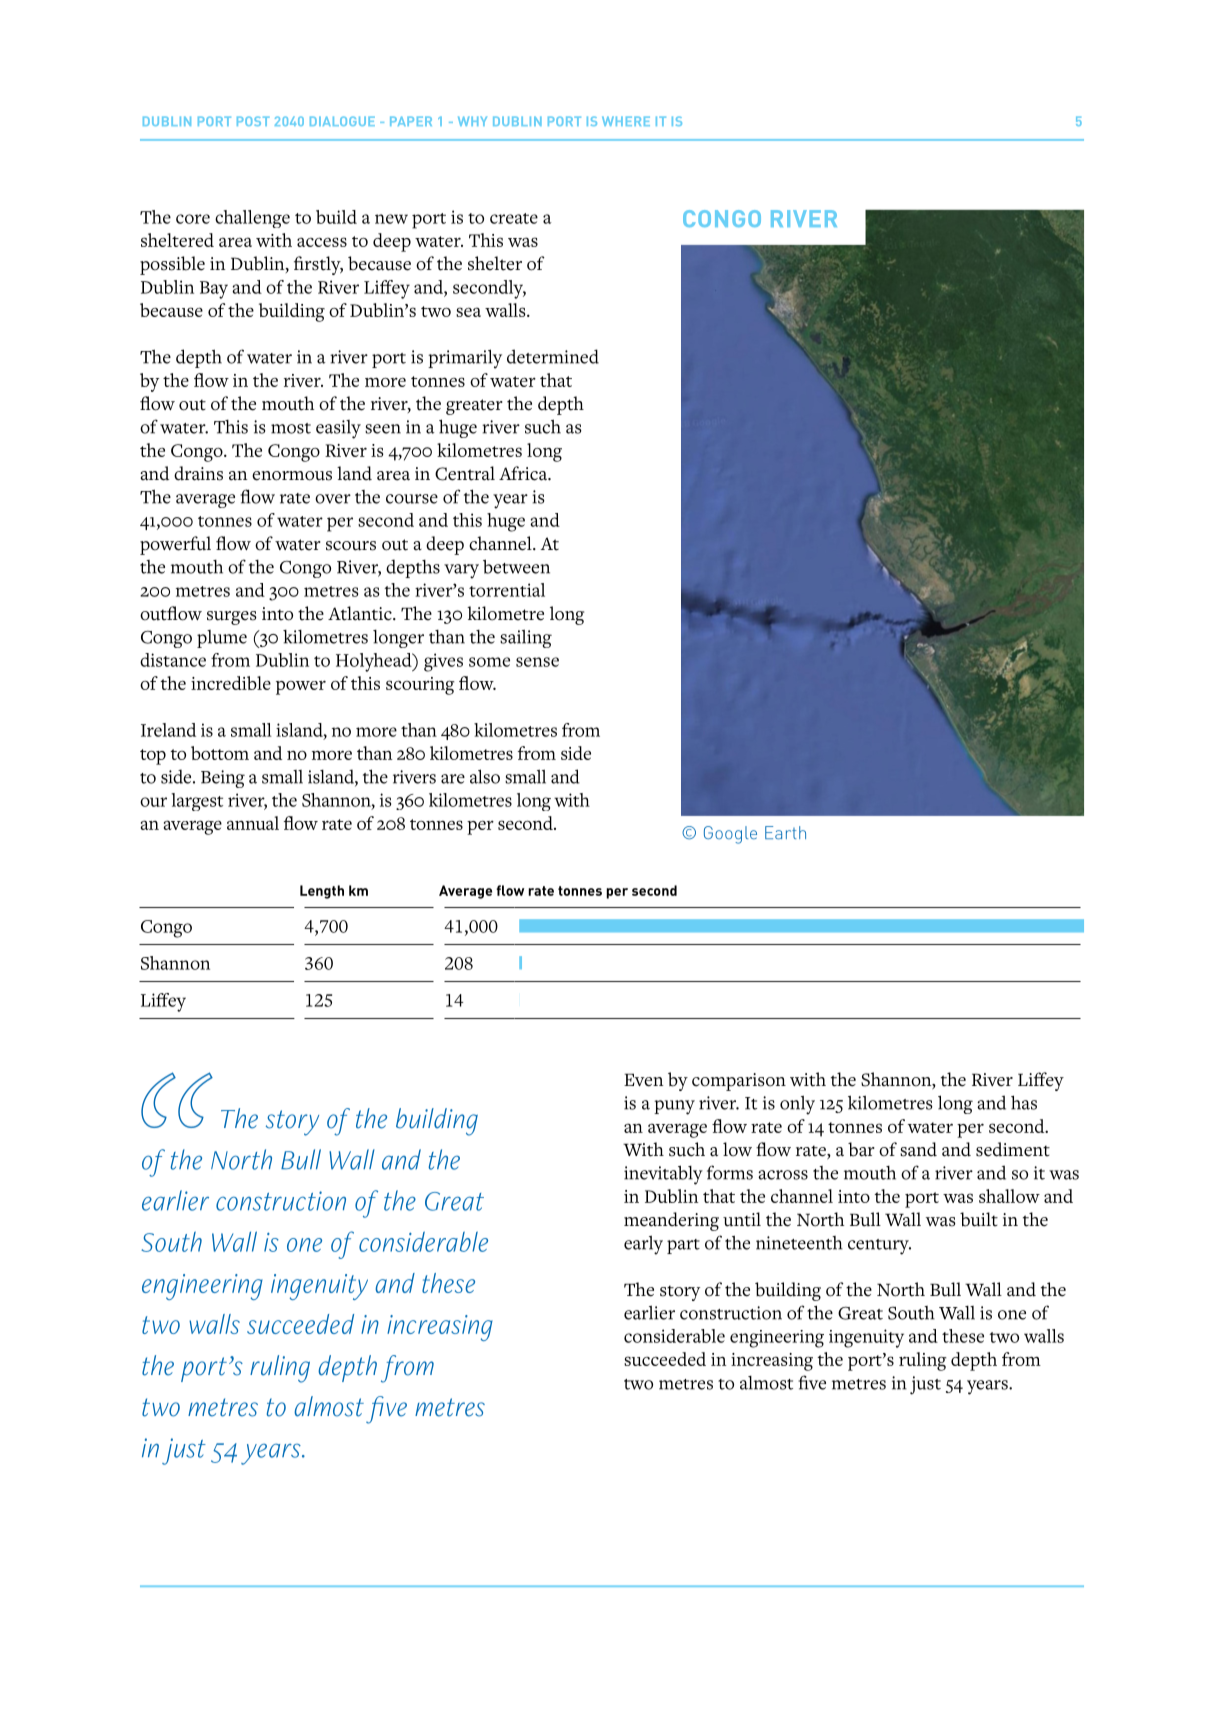 The image size is (1224, 1731). Describe the element at coordinates (643, 1245) in the screenshot. I see `early` at that location.
